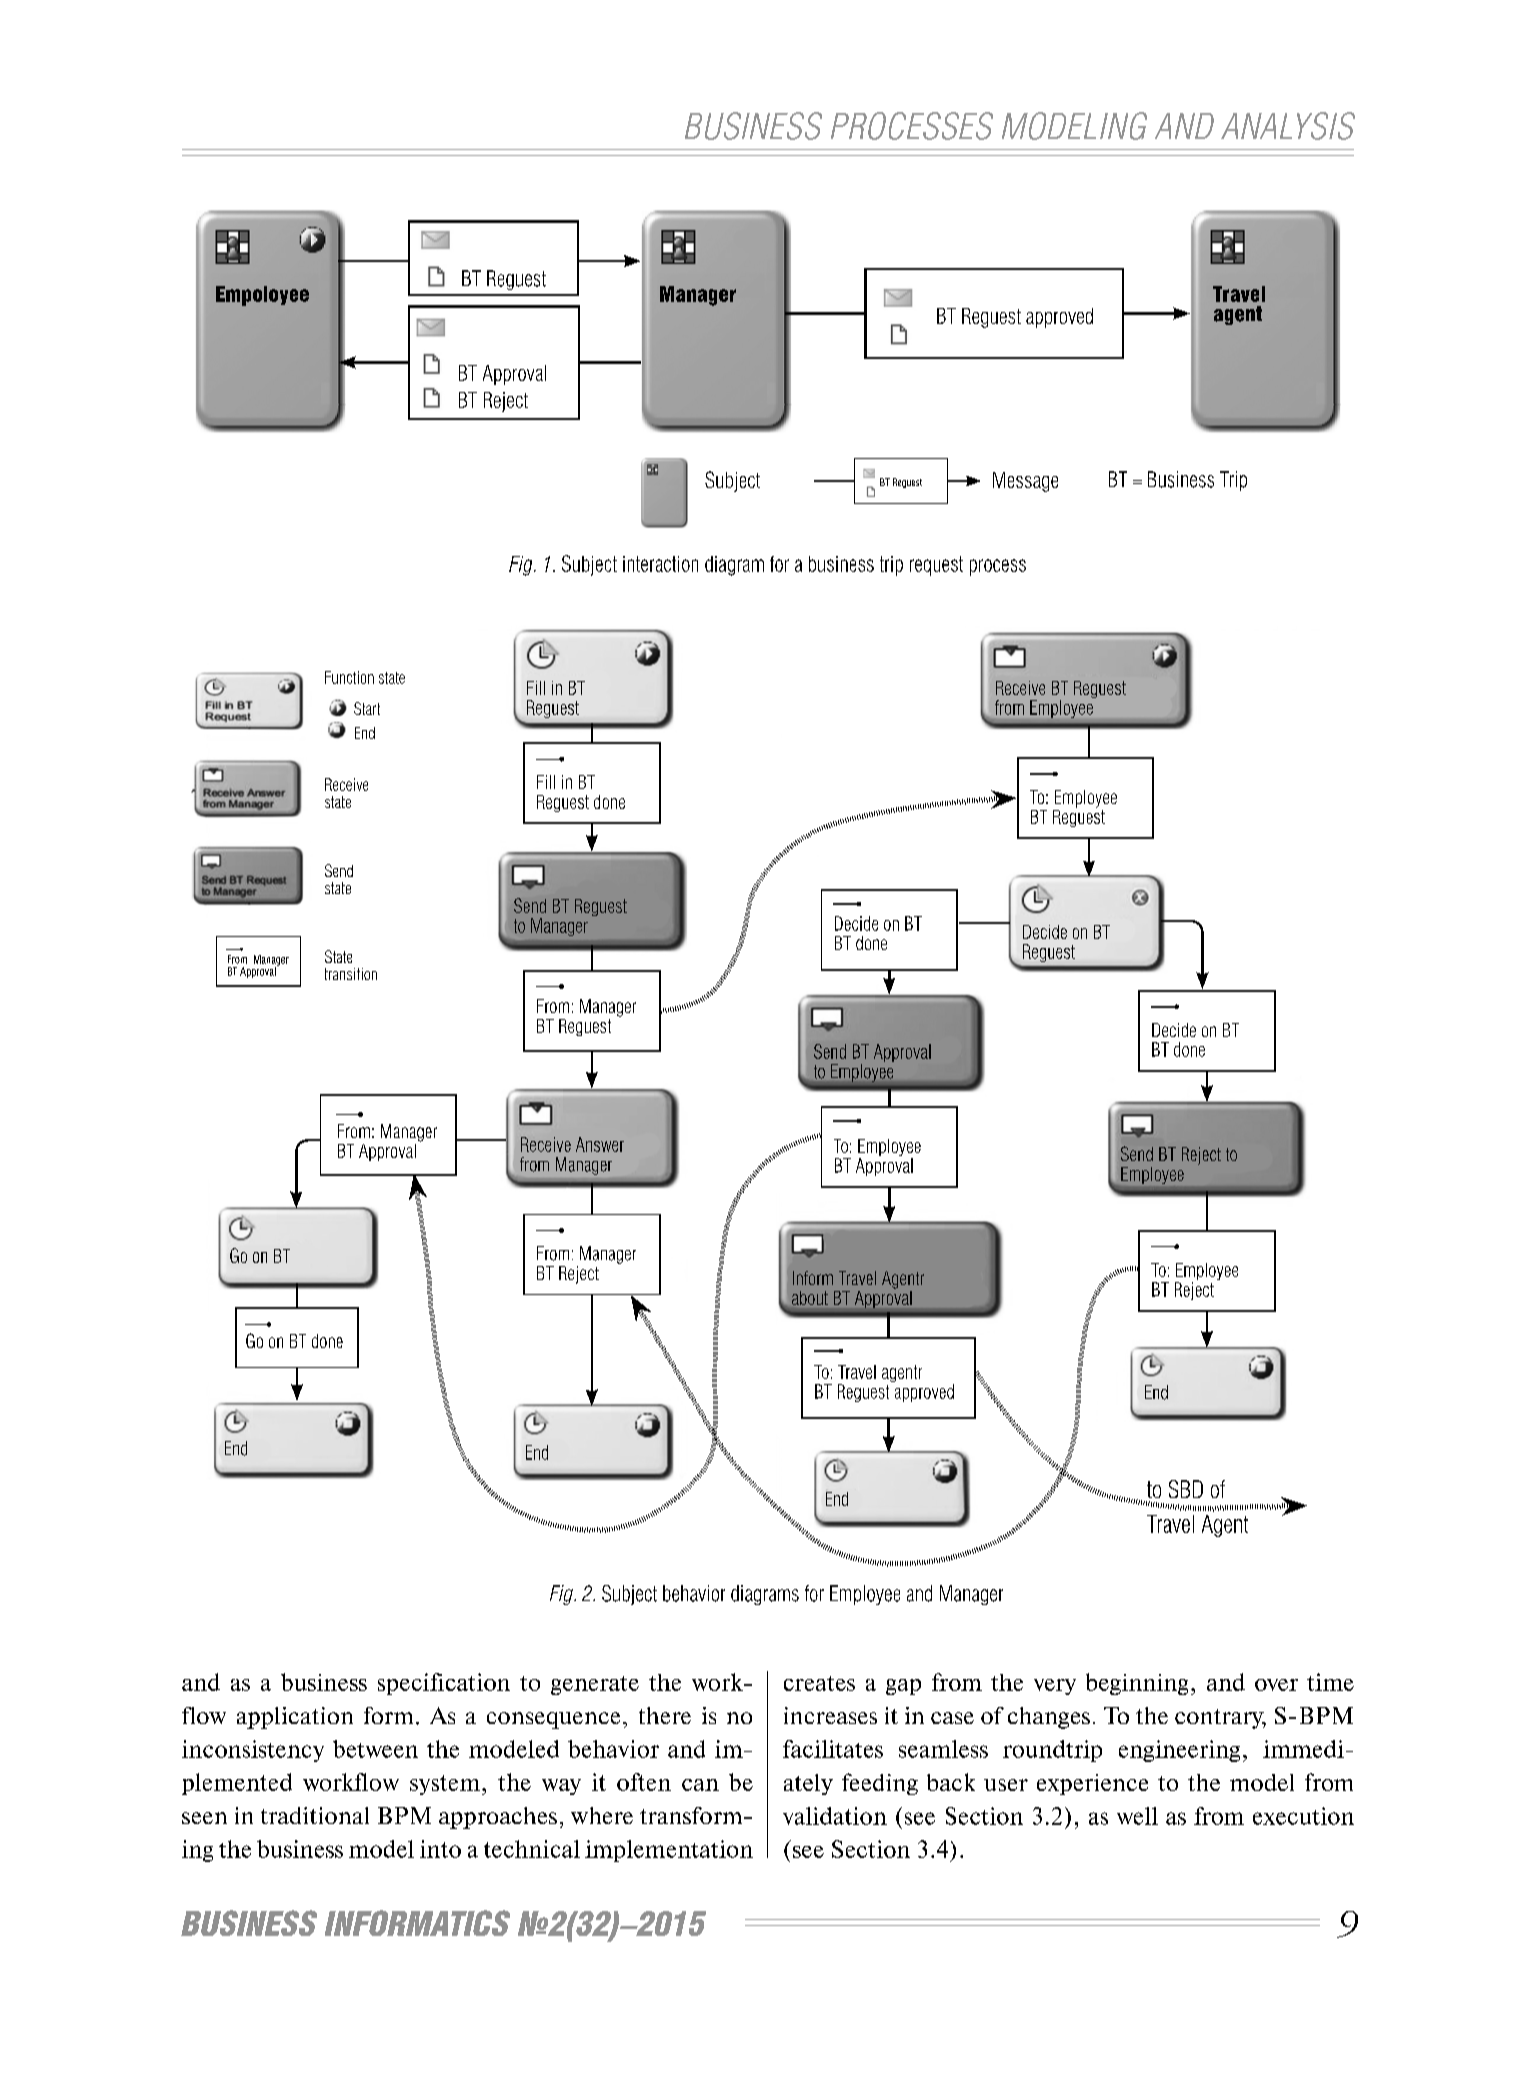 The height and width of the screenshot is (2095, 1536). I want to click on beginning, so click(1137, 1684).
